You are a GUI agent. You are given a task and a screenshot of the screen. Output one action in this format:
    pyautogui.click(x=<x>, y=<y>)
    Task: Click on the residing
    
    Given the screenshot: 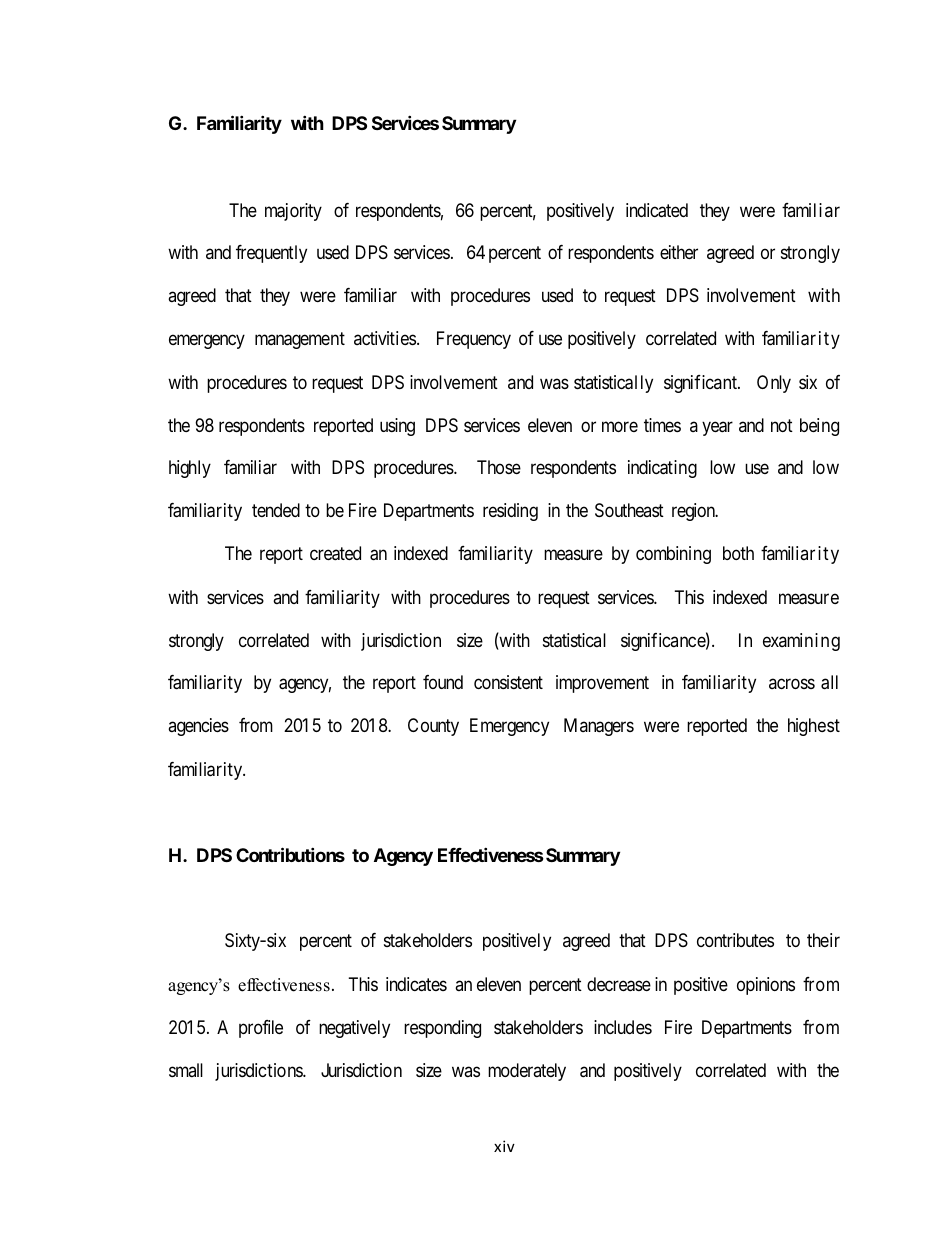 What is the action you would take?
    pyautogui.click(x=510, y=512)
